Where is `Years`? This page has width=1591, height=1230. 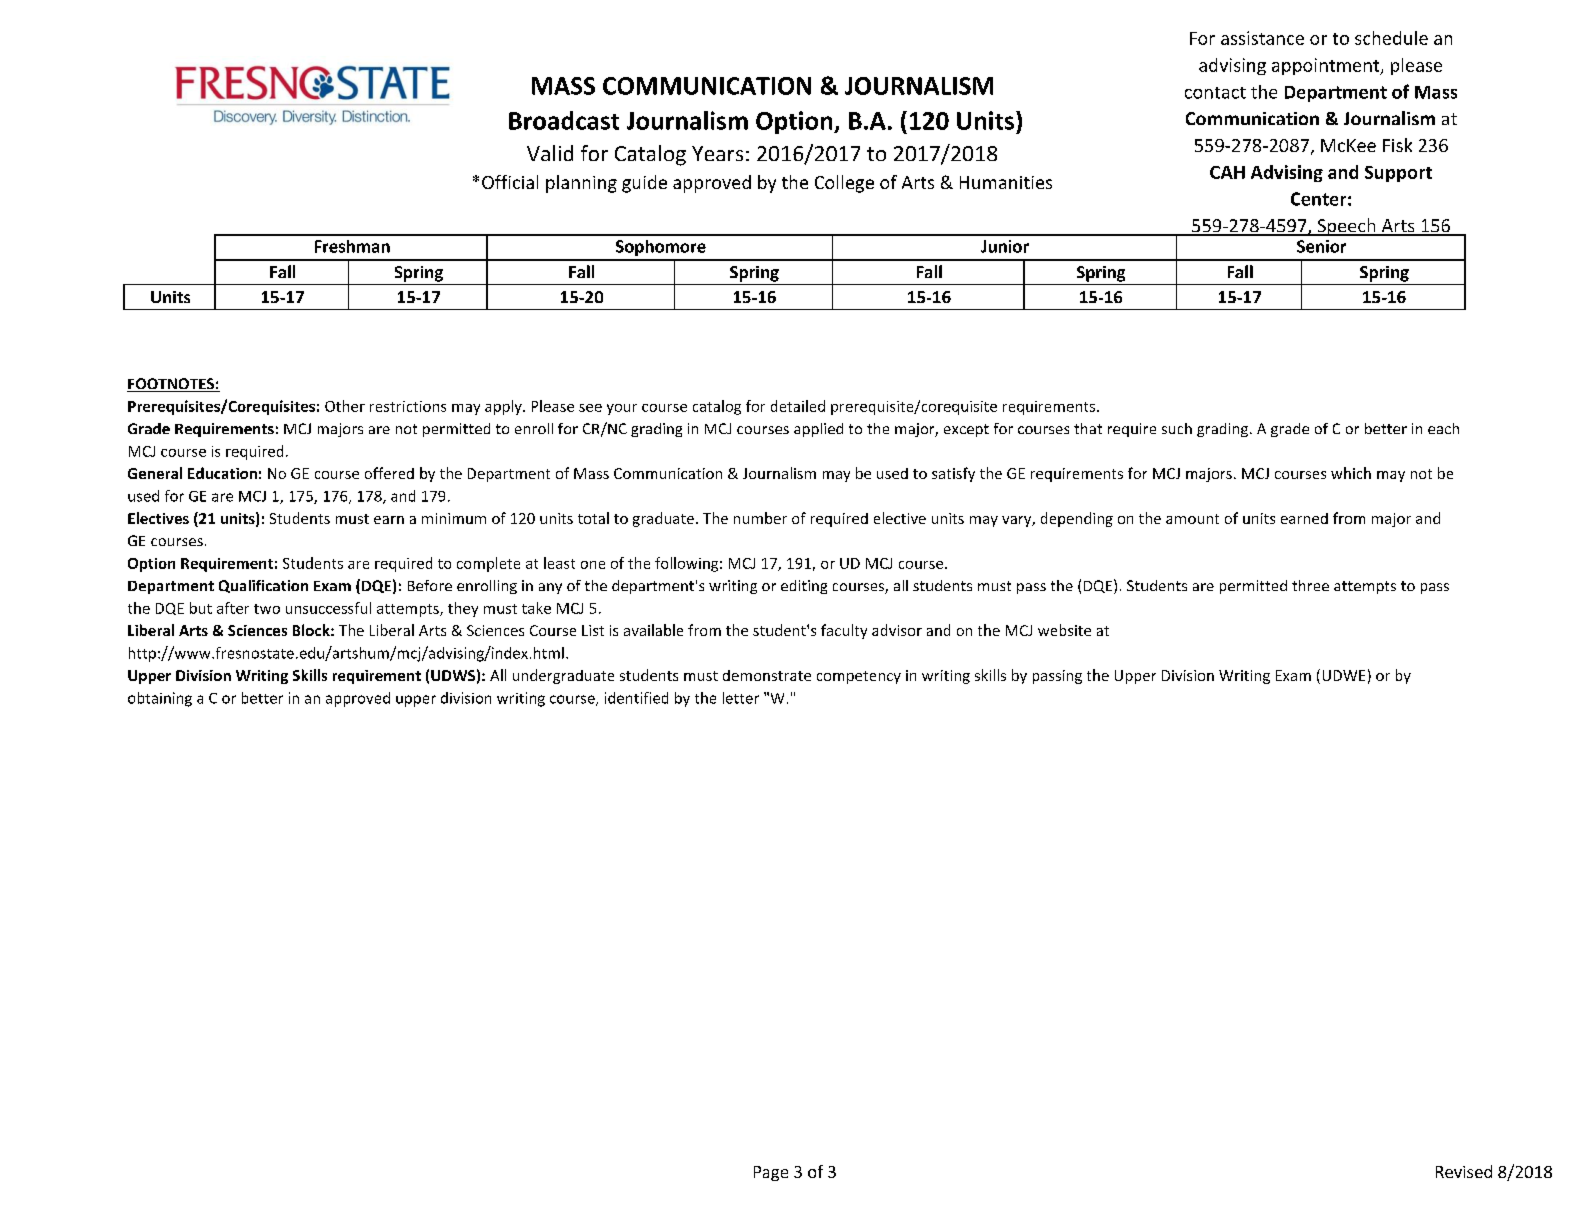 Years is located at coordinates (717, 153).
